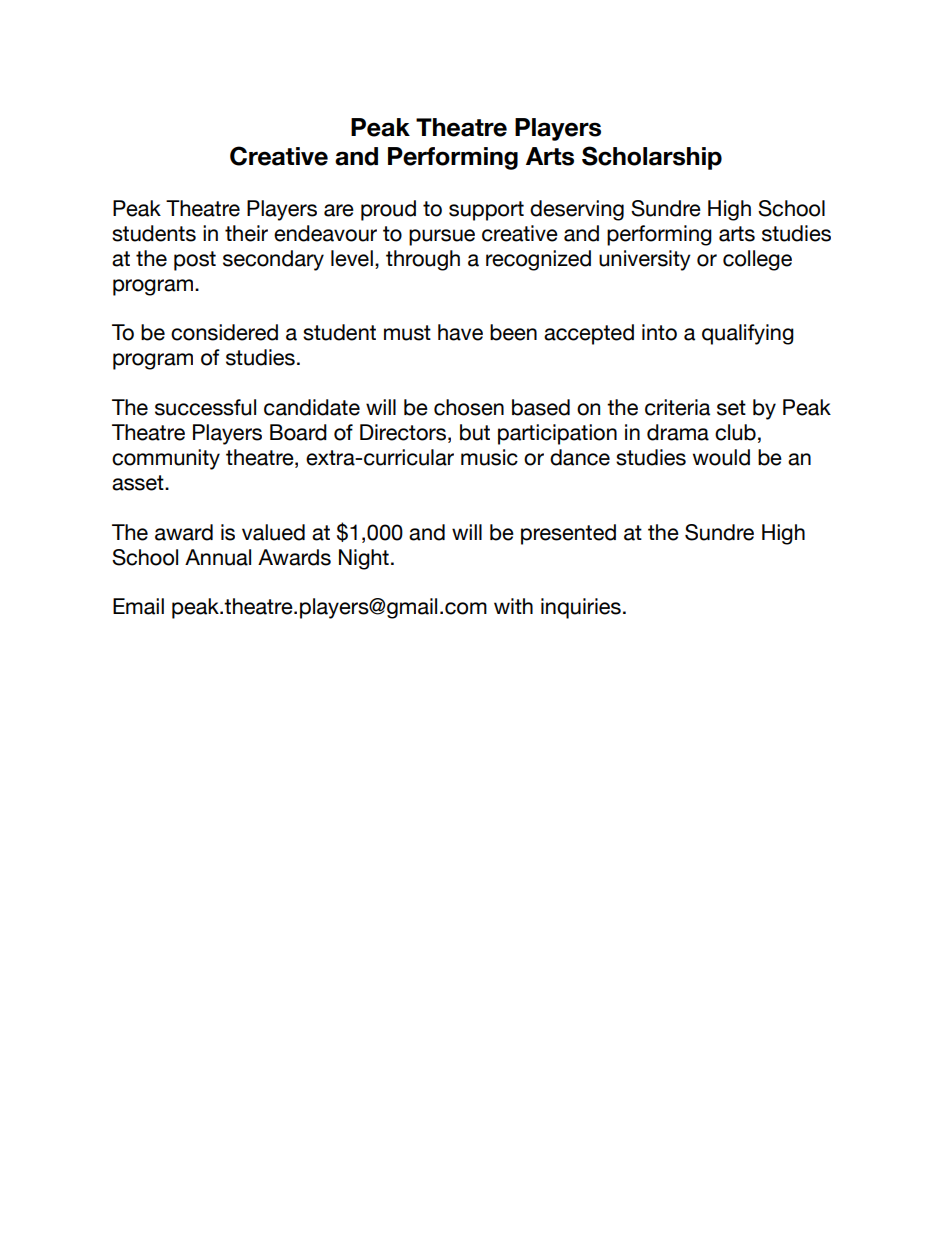 The width and height of the document is (952, 1233). What do you see at coordinates (486, 211) in the document?
I see `support` at bounding box center [486, 211].
